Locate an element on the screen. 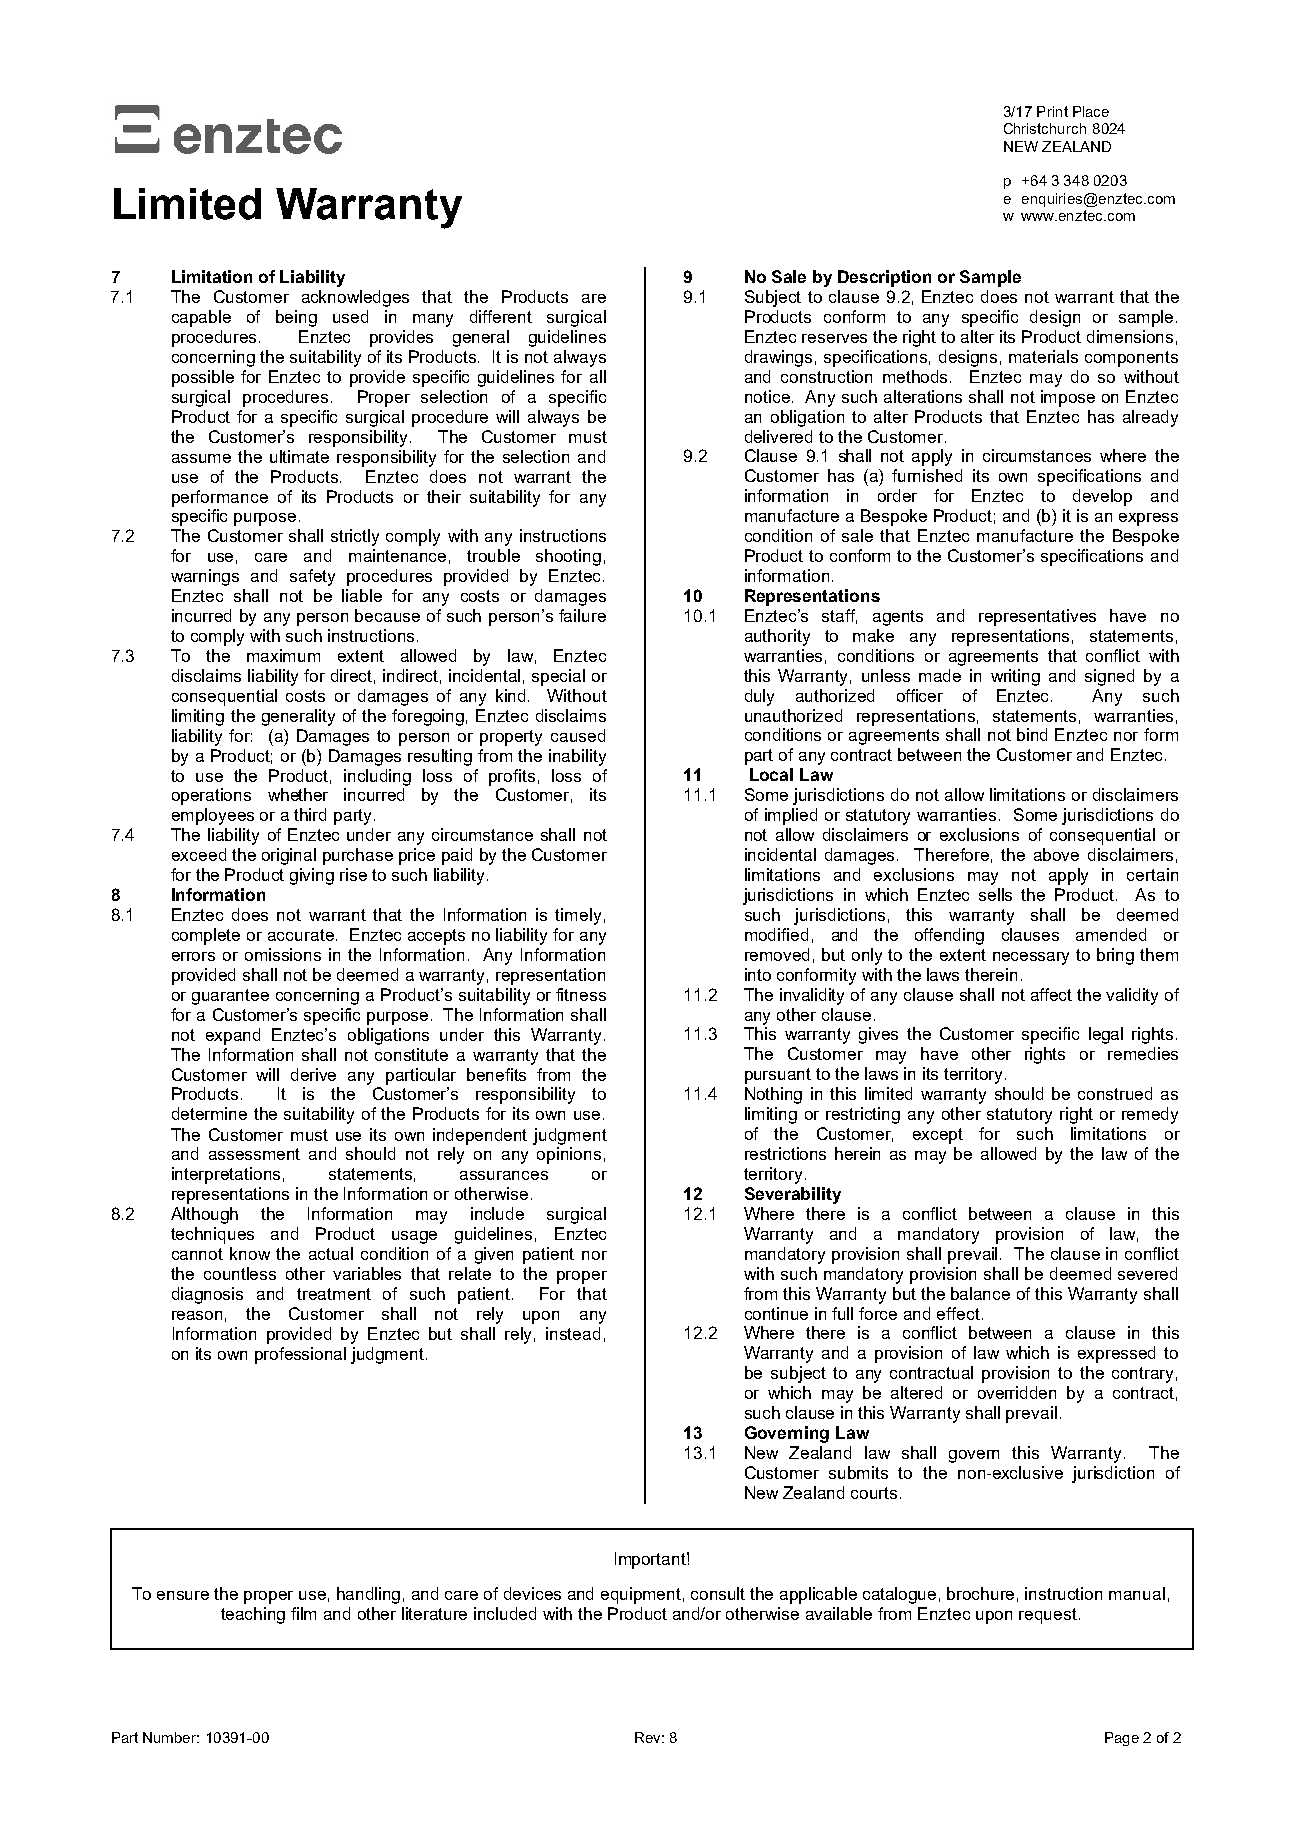 Image resolution: width=1290 pixels, height=1825 pixels. duly is located at coordinates (759, 697).
